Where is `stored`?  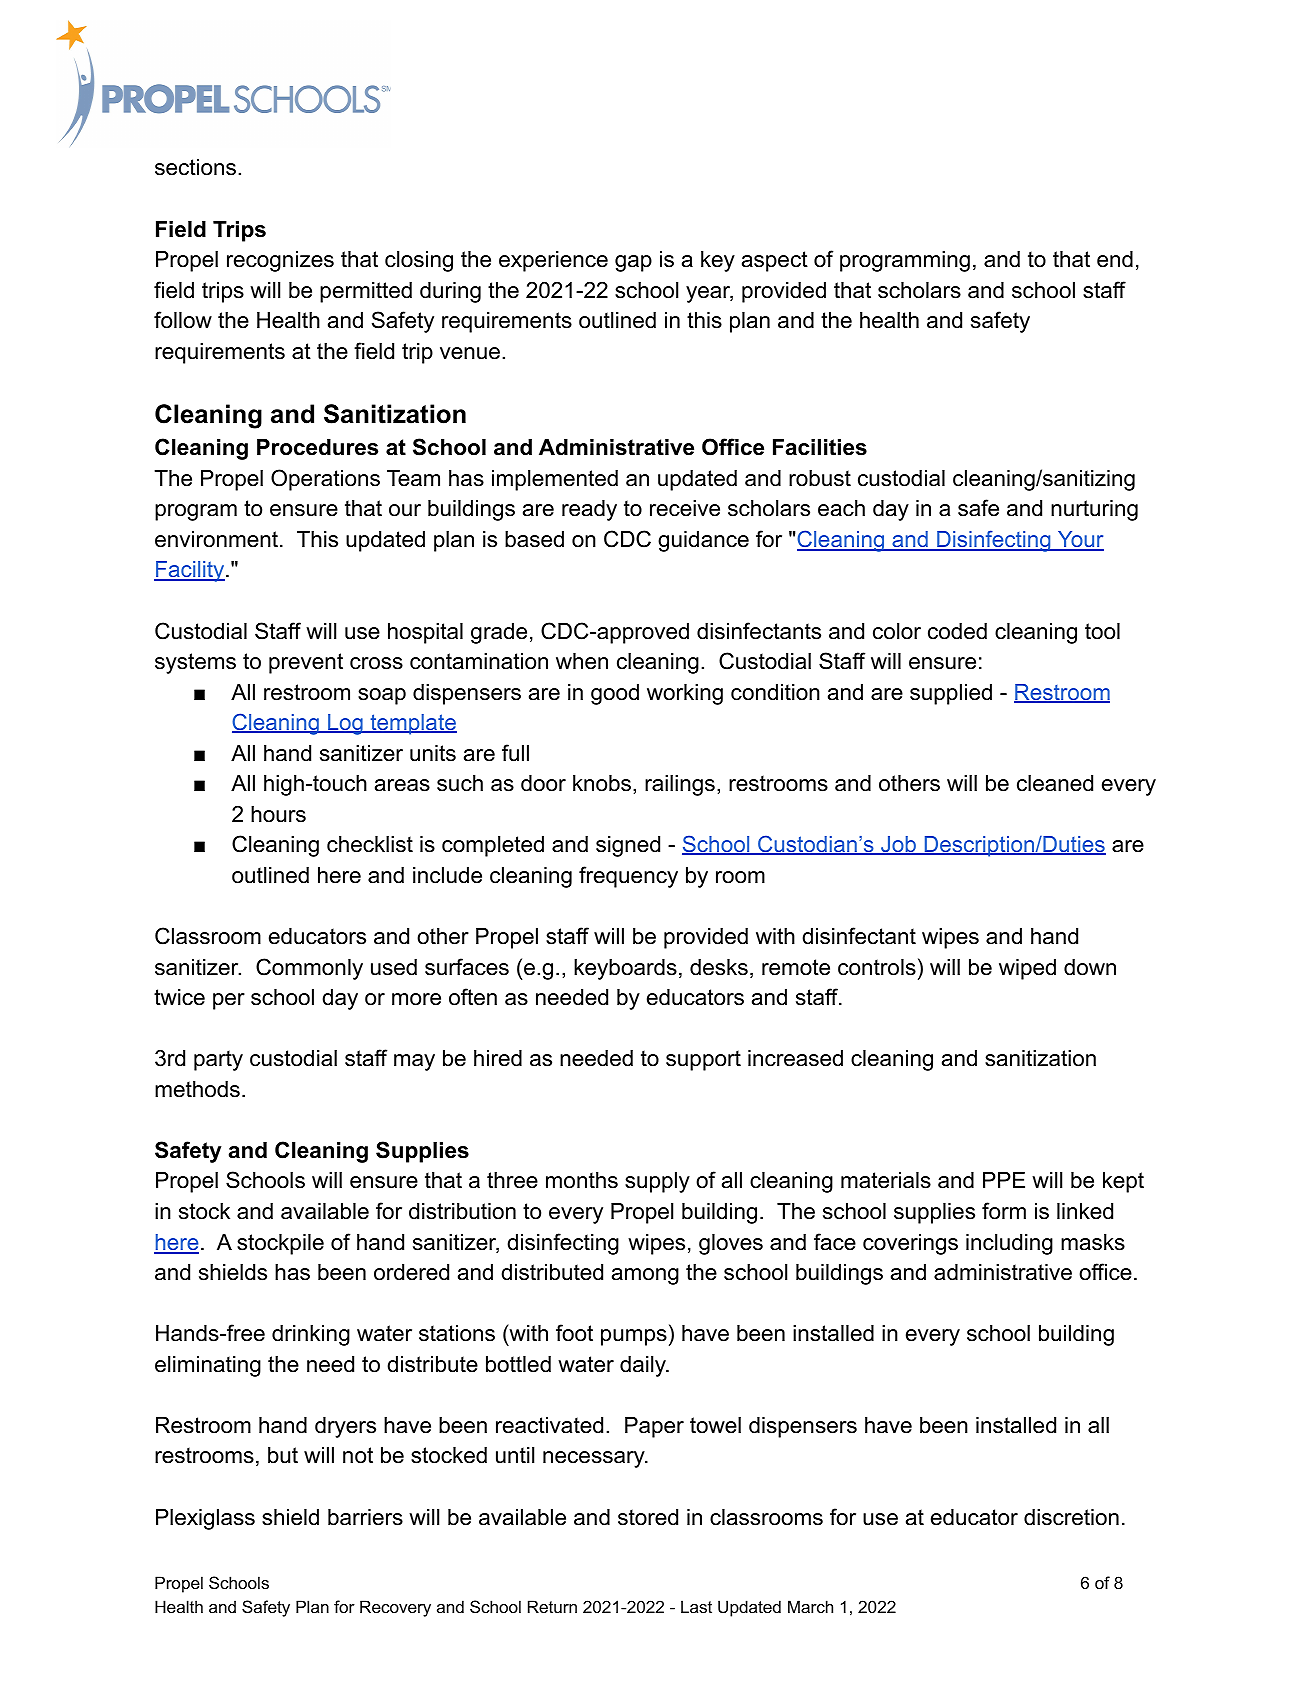
stored is located at coordinates (648, 1517).
